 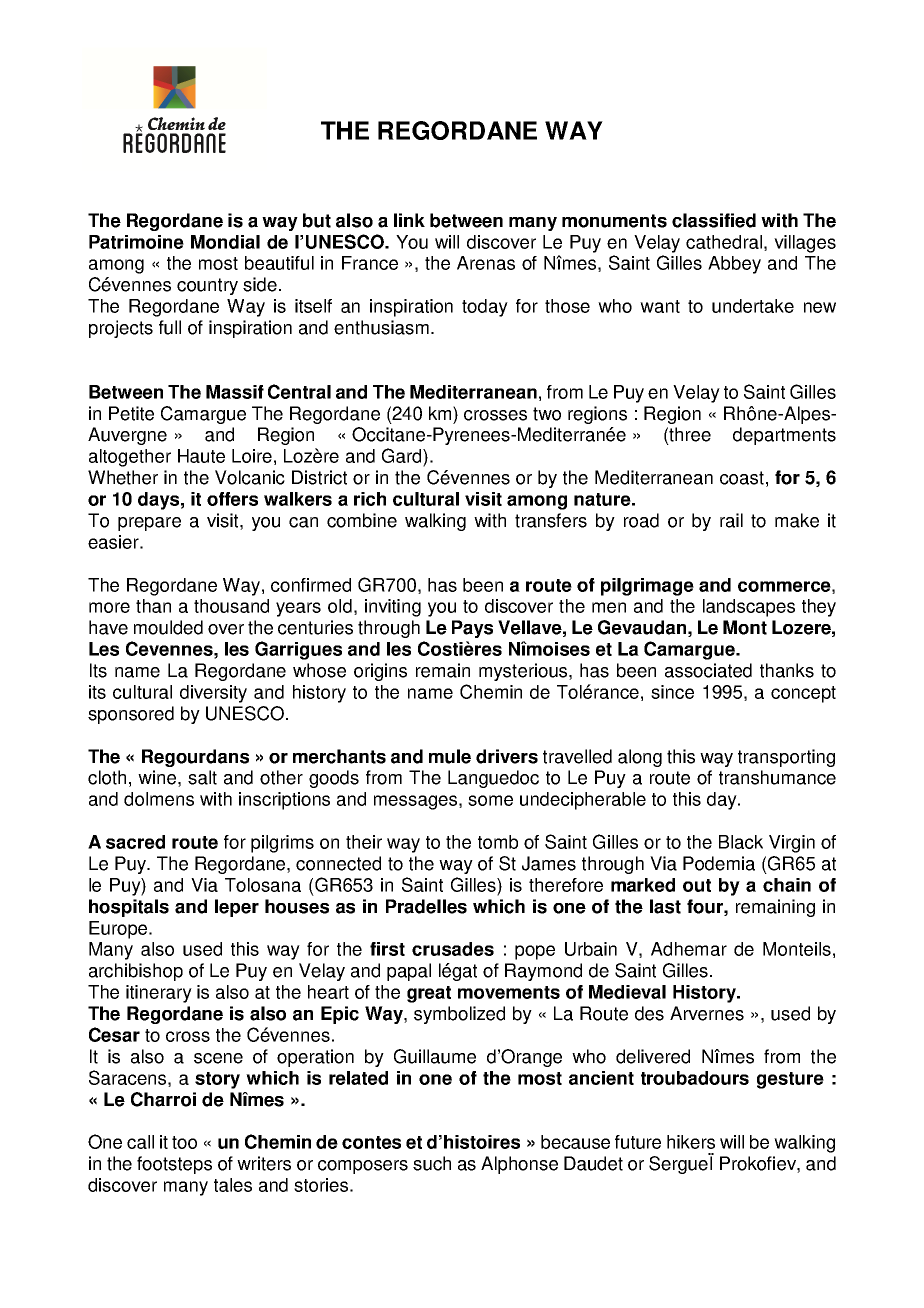 What do you see at coordinates (734, 265) in the image?
I see `Abbey` at bounding box center [734, 265].
